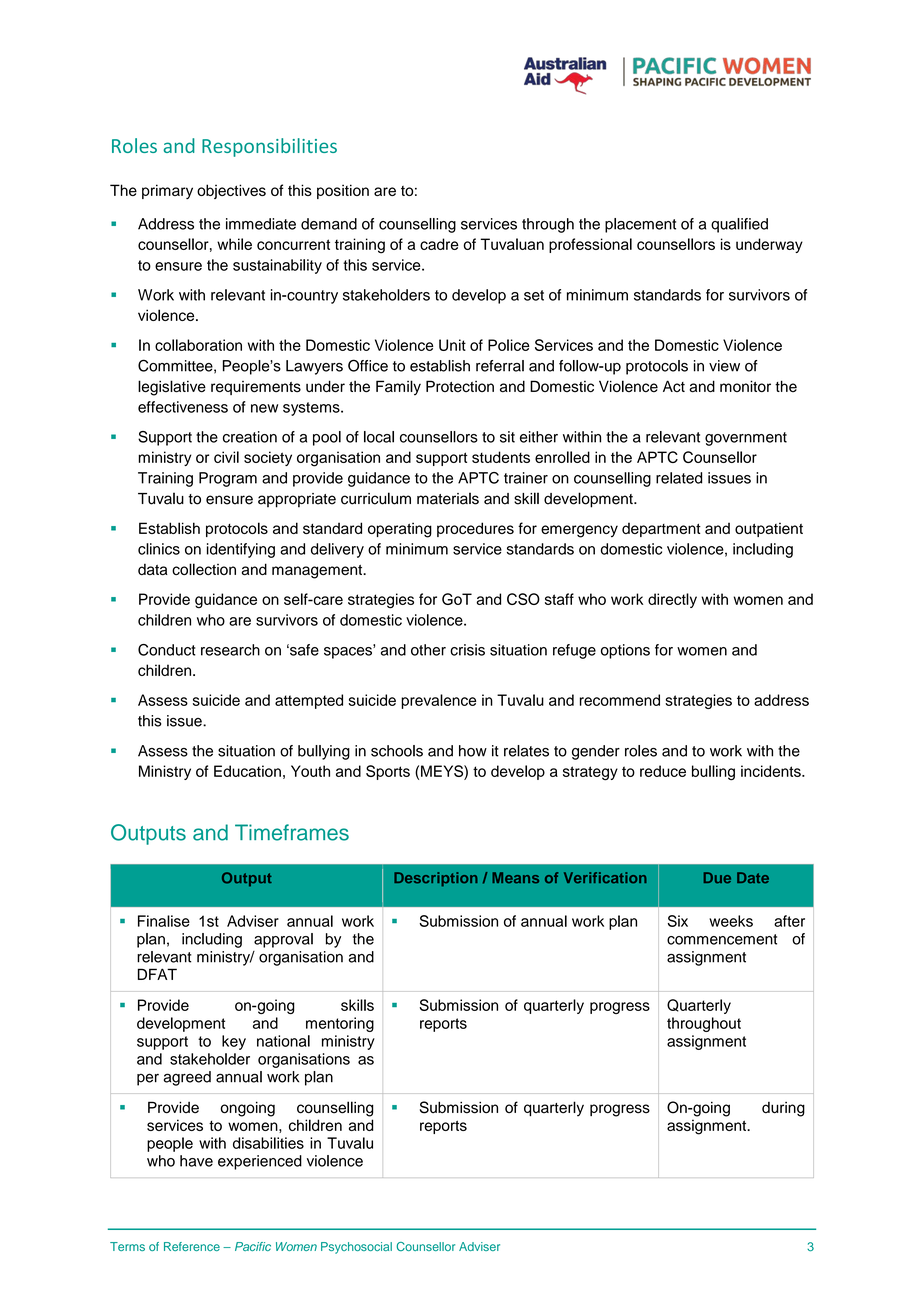 This document has width=924, height=1309. Describe the element at coordinates (620, 700) in the document. I see `recommend` at that location.
